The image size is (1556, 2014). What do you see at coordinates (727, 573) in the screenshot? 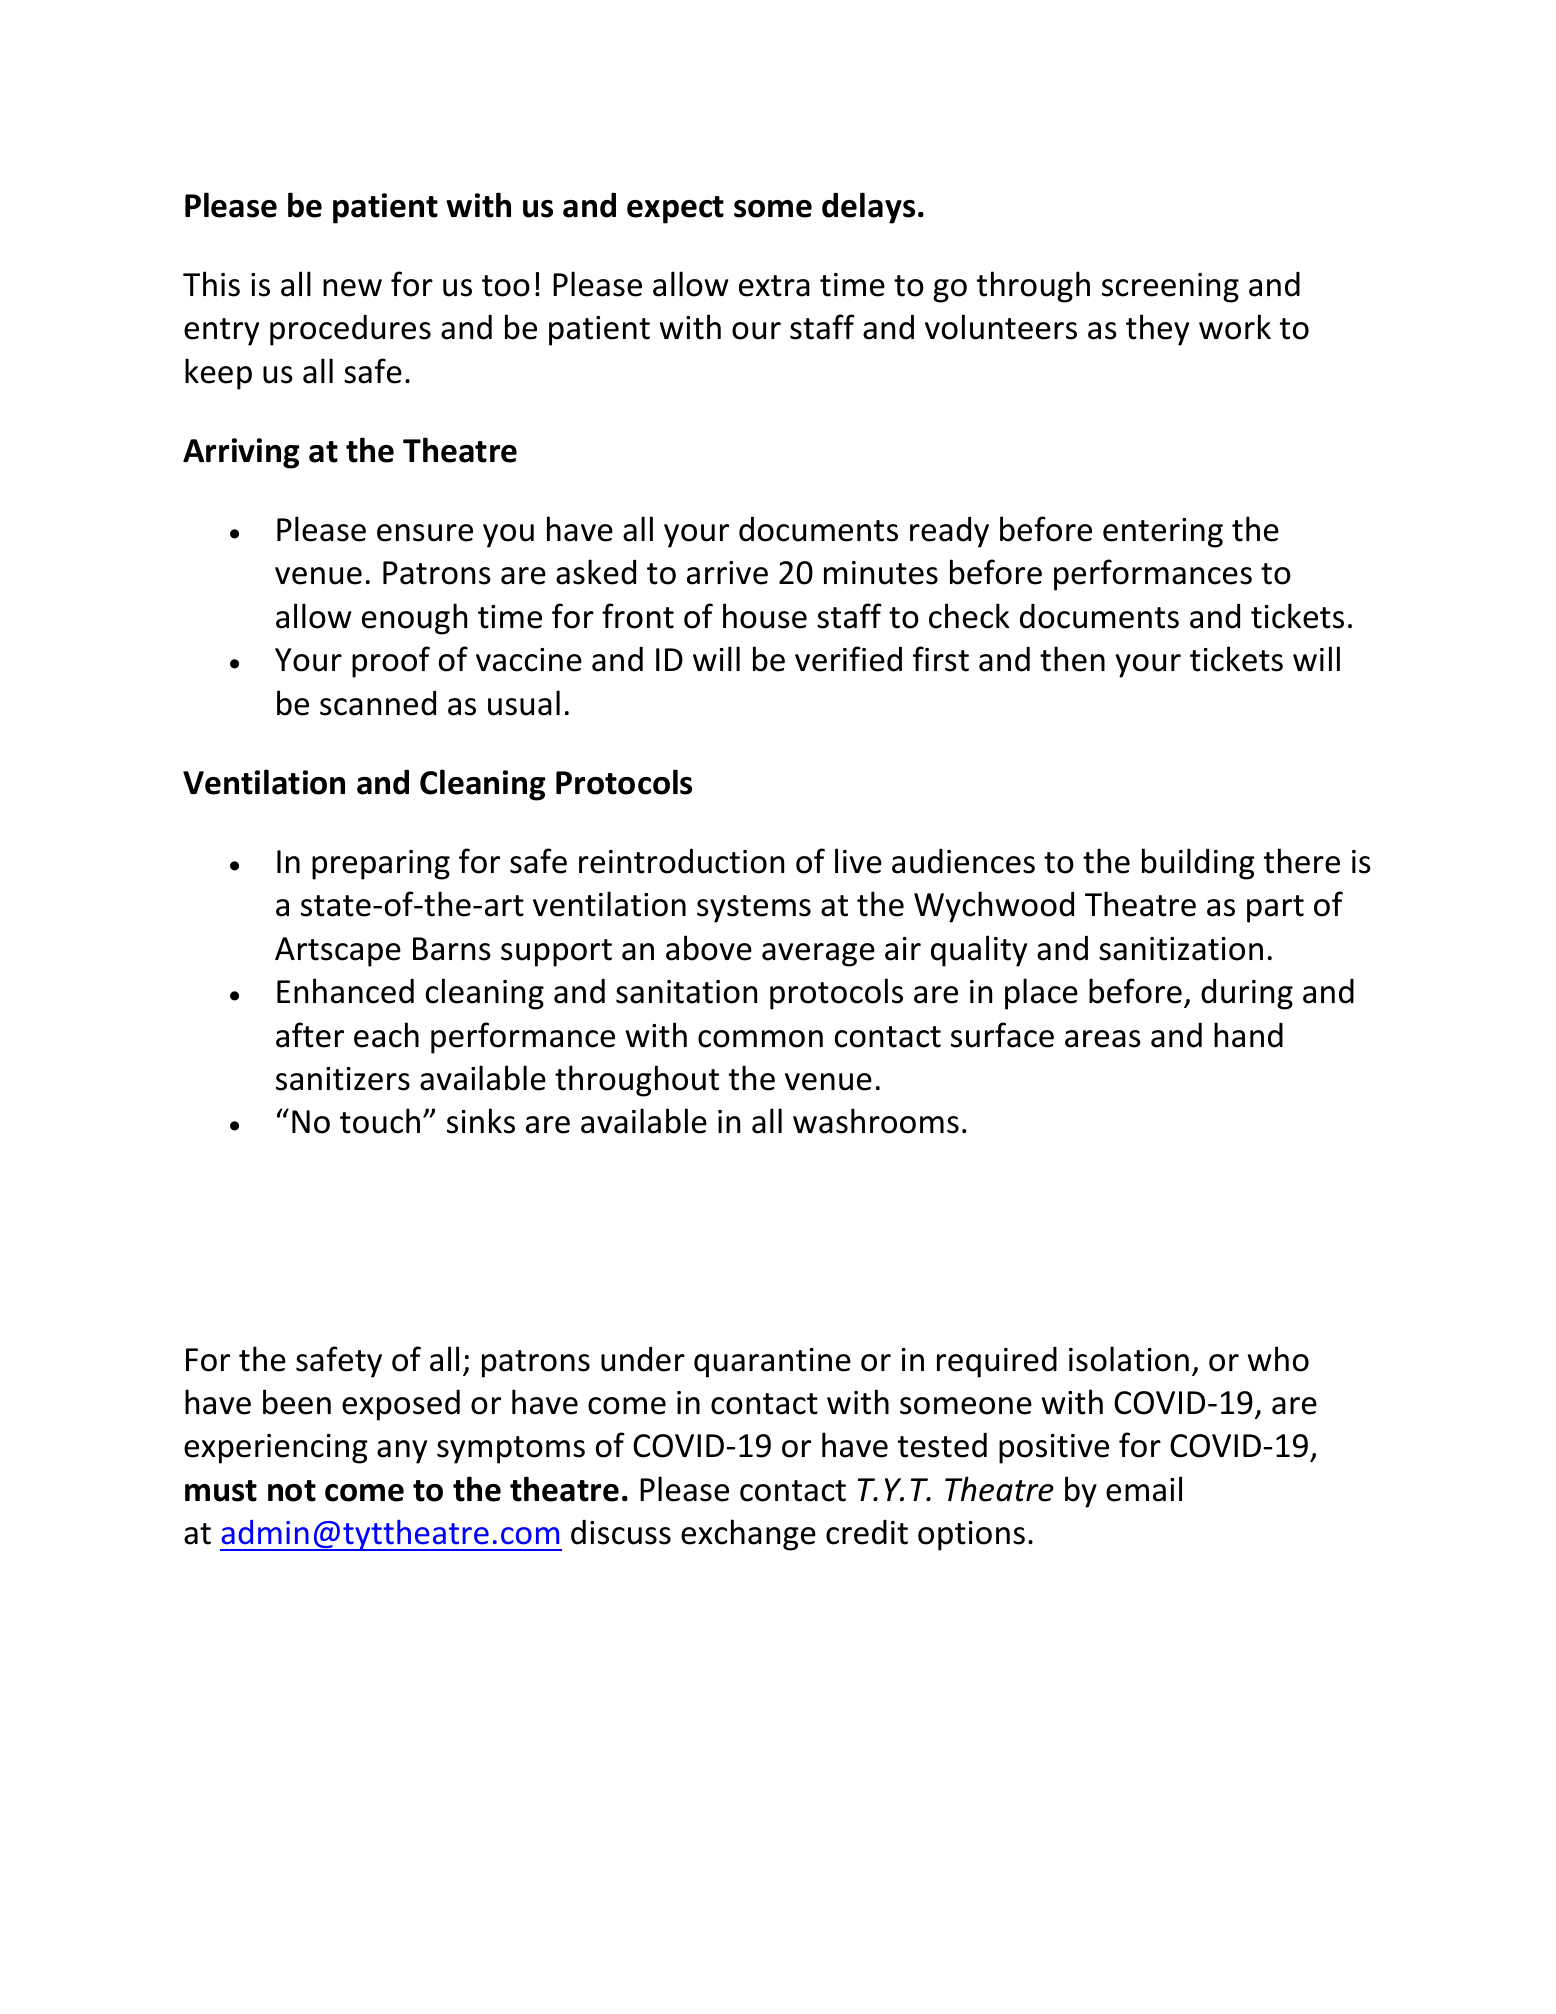
I see `arrive` at bounding box center [727, 573].
